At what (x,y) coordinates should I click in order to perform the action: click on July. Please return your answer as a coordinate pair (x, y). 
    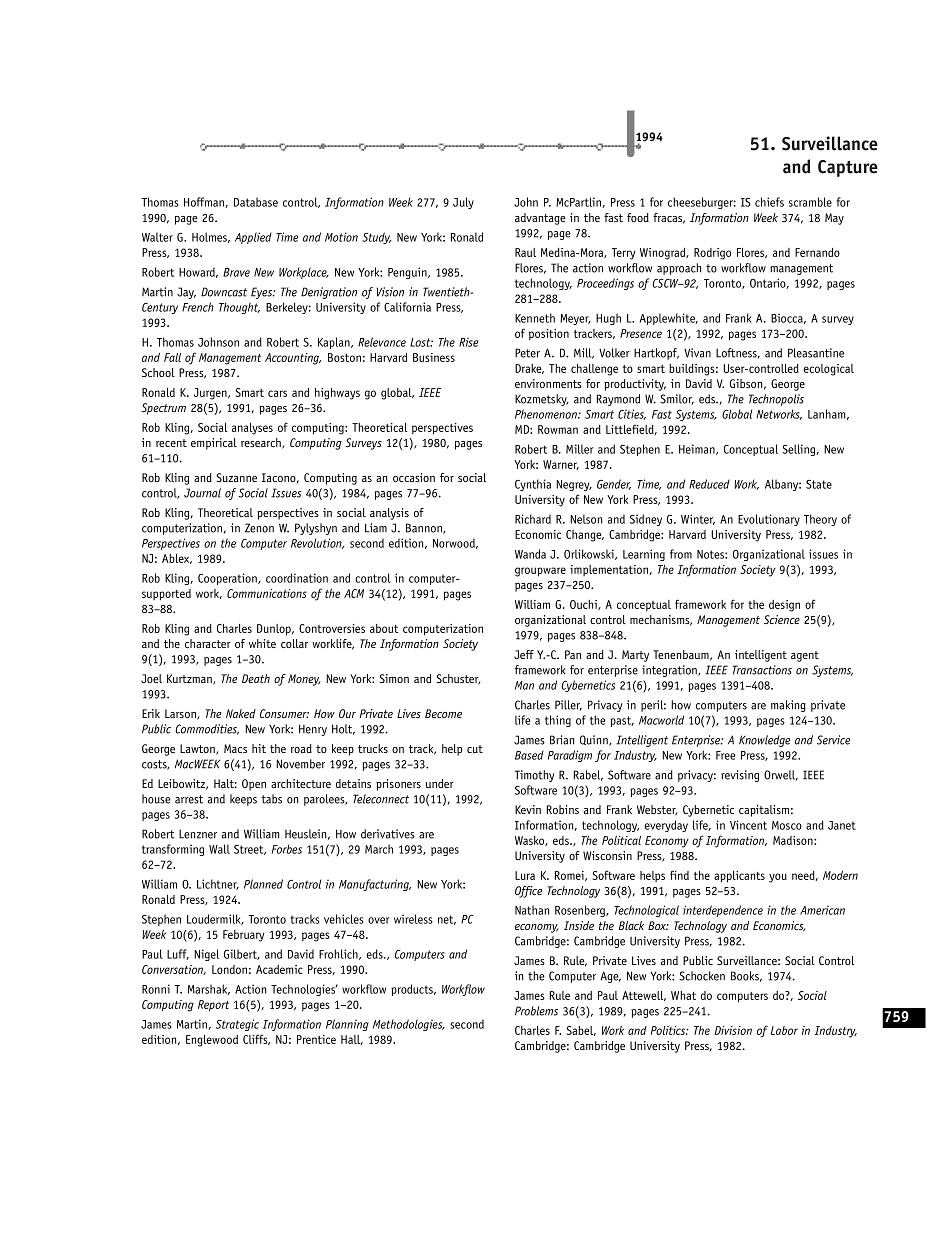
    Looking at the image, I should click on (463, 203).
